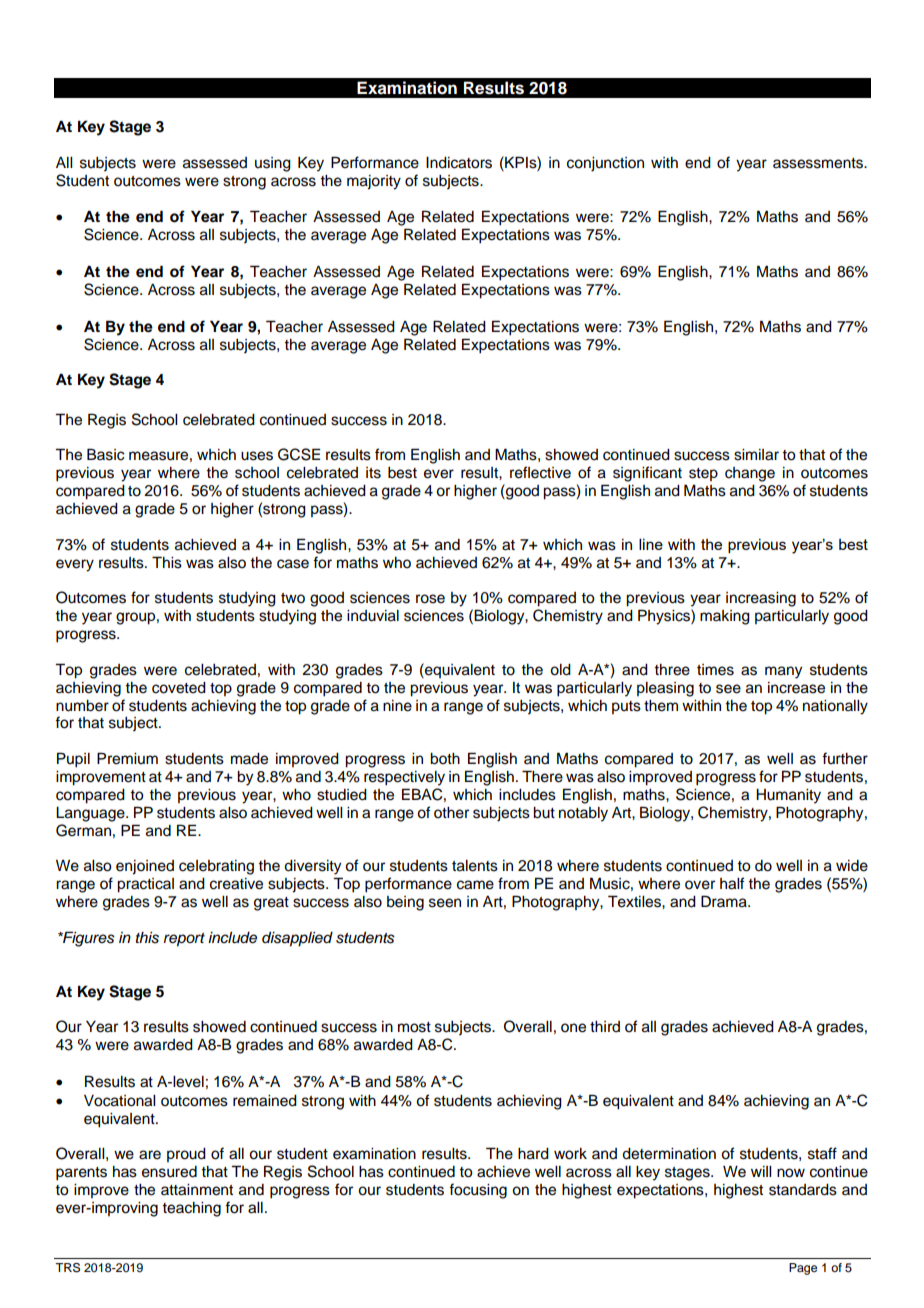 The height and width of the page is (1308, 924). I want to click on came, so click(475, 885).
